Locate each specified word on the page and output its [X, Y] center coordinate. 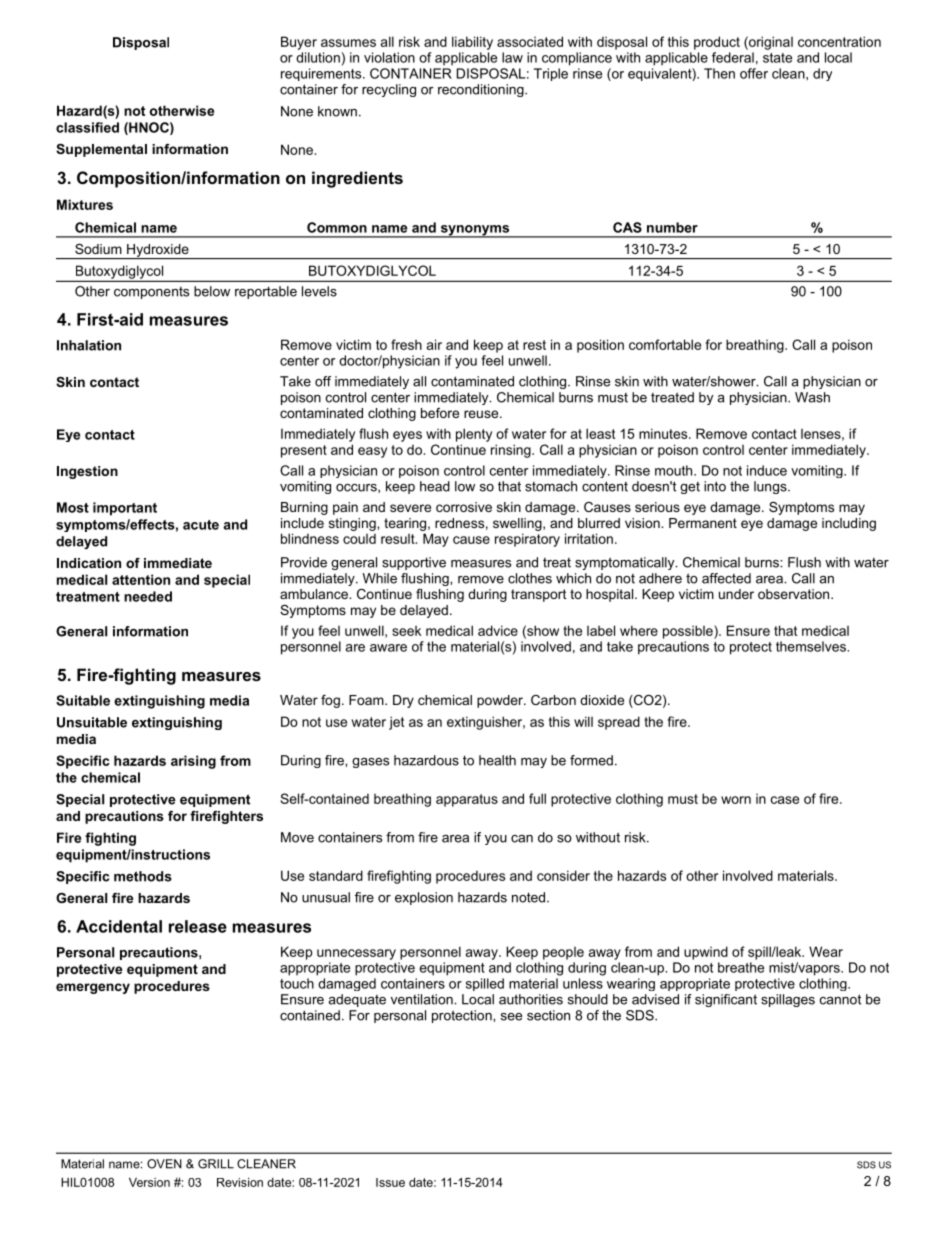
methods [143, 876]
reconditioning [482, 90]
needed [148, 596]
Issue [390, 1182]
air [434, 344]
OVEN [164, 1164]
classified [87, 127]
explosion [424, 898]
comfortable [665, 344]
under [736, 594]
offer [754, 73]
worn [736, 800]
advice [498, 630]
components [151, 293]
